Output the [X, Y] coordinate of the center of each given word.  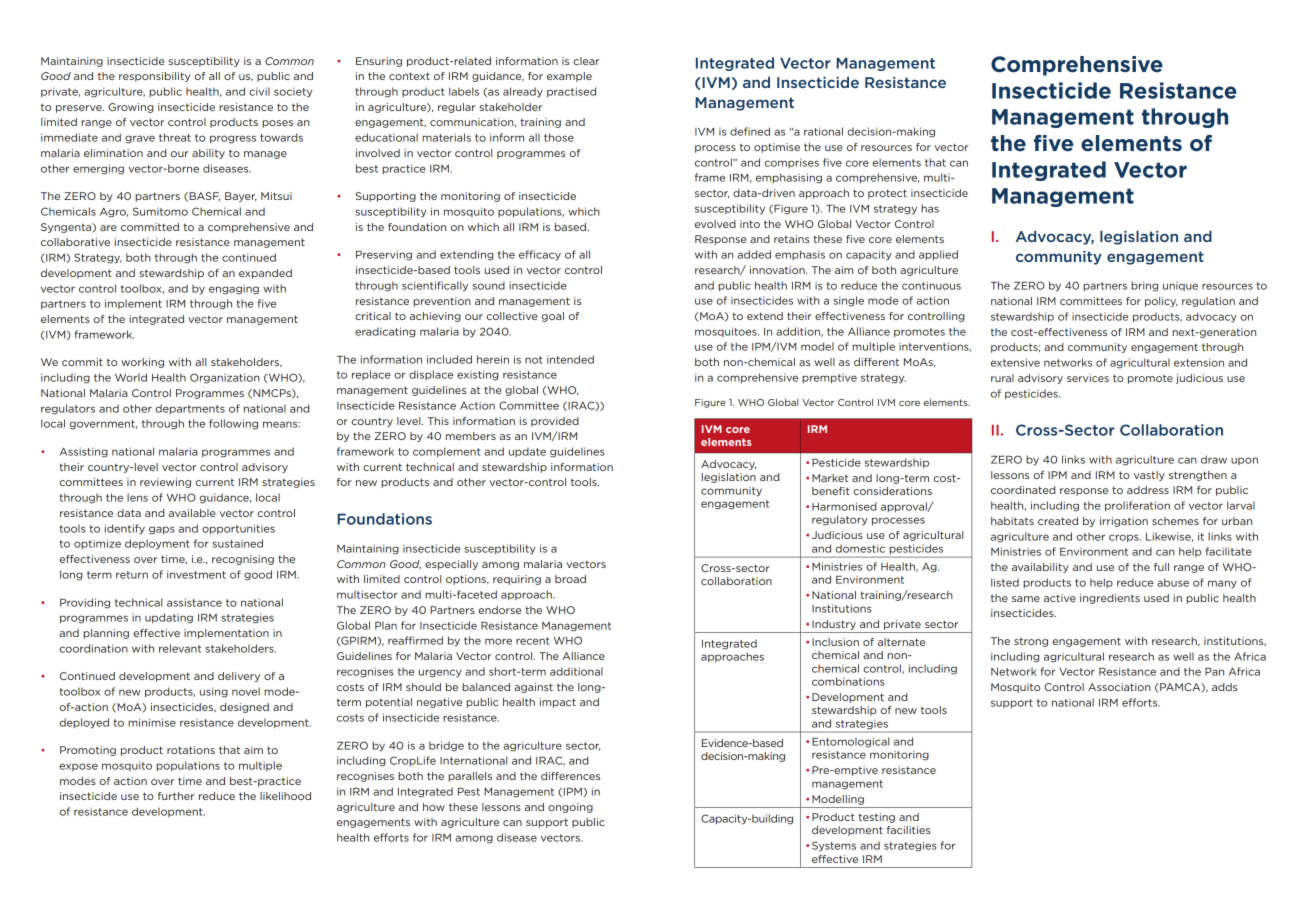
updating [169, 618]
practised [571, 92]
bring [1144, 286]
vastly [1149, 476]
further [176, 796]
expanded [265, 274]
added [754, 254]
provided [555, 422]
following [233, 424]
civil [259, 91]
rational [823, 131]
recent [532, 641]
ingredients [1110, 599]
